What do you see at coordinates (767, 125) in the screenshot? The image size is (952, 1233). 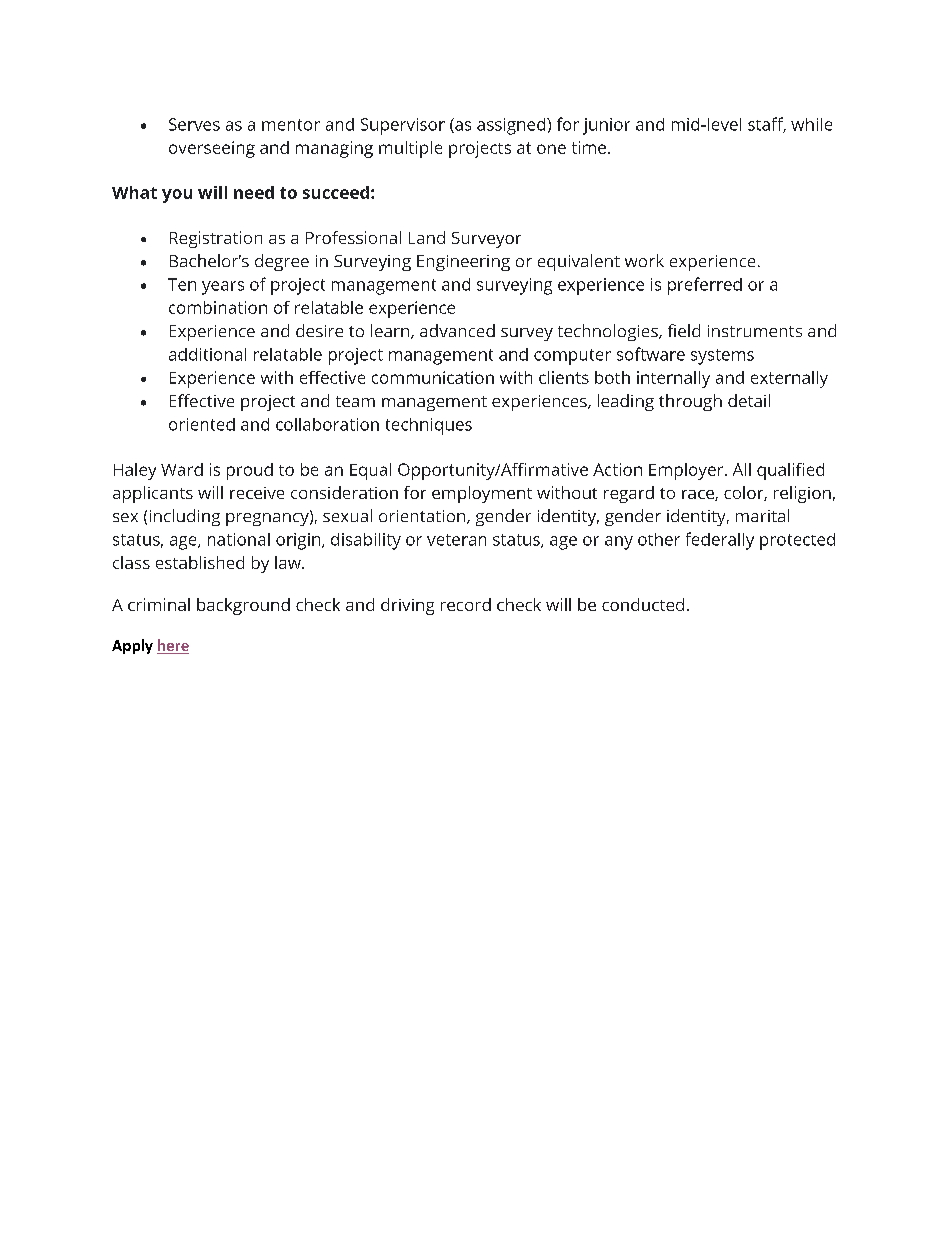 I see `staff` at bounding box center [767, 125].
